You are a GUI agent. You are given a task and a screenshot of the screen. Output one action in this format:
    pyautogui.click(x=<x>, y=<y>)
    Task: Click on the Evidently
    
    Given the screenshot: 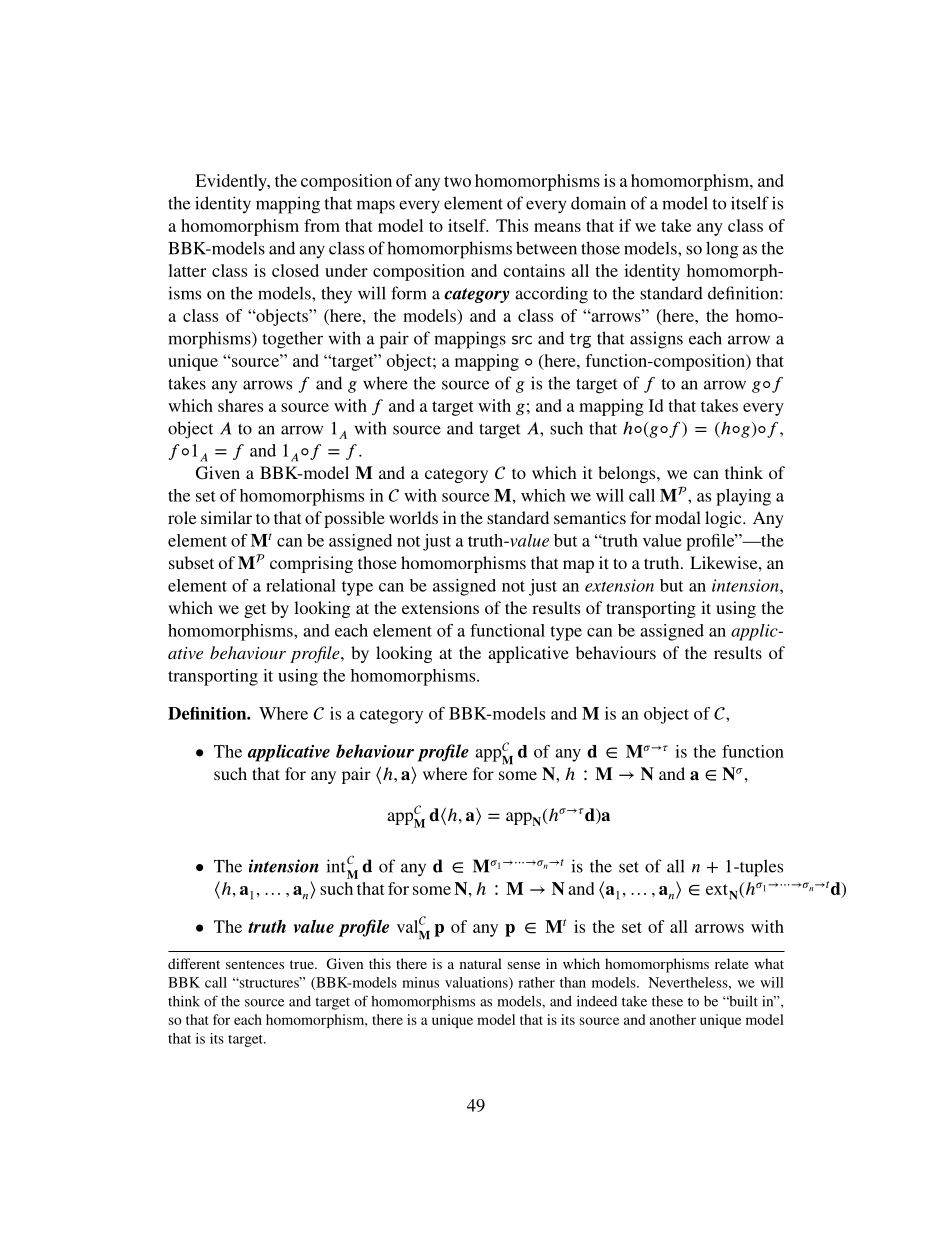 What is the action you would take?
    pyautogui.click(x=232, y=182)
